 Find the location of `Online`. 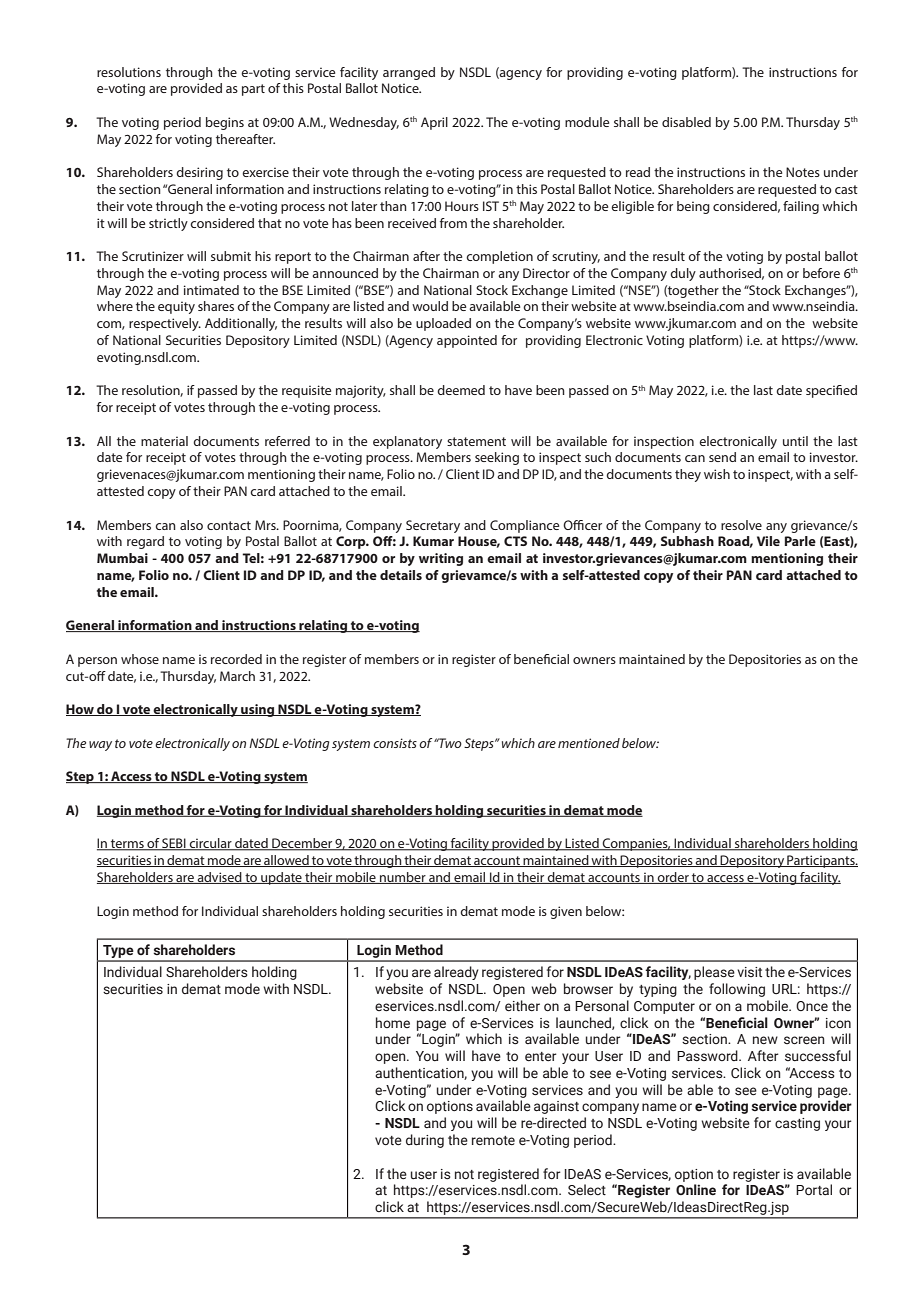

Online is located at coordinates (696, 1189).
